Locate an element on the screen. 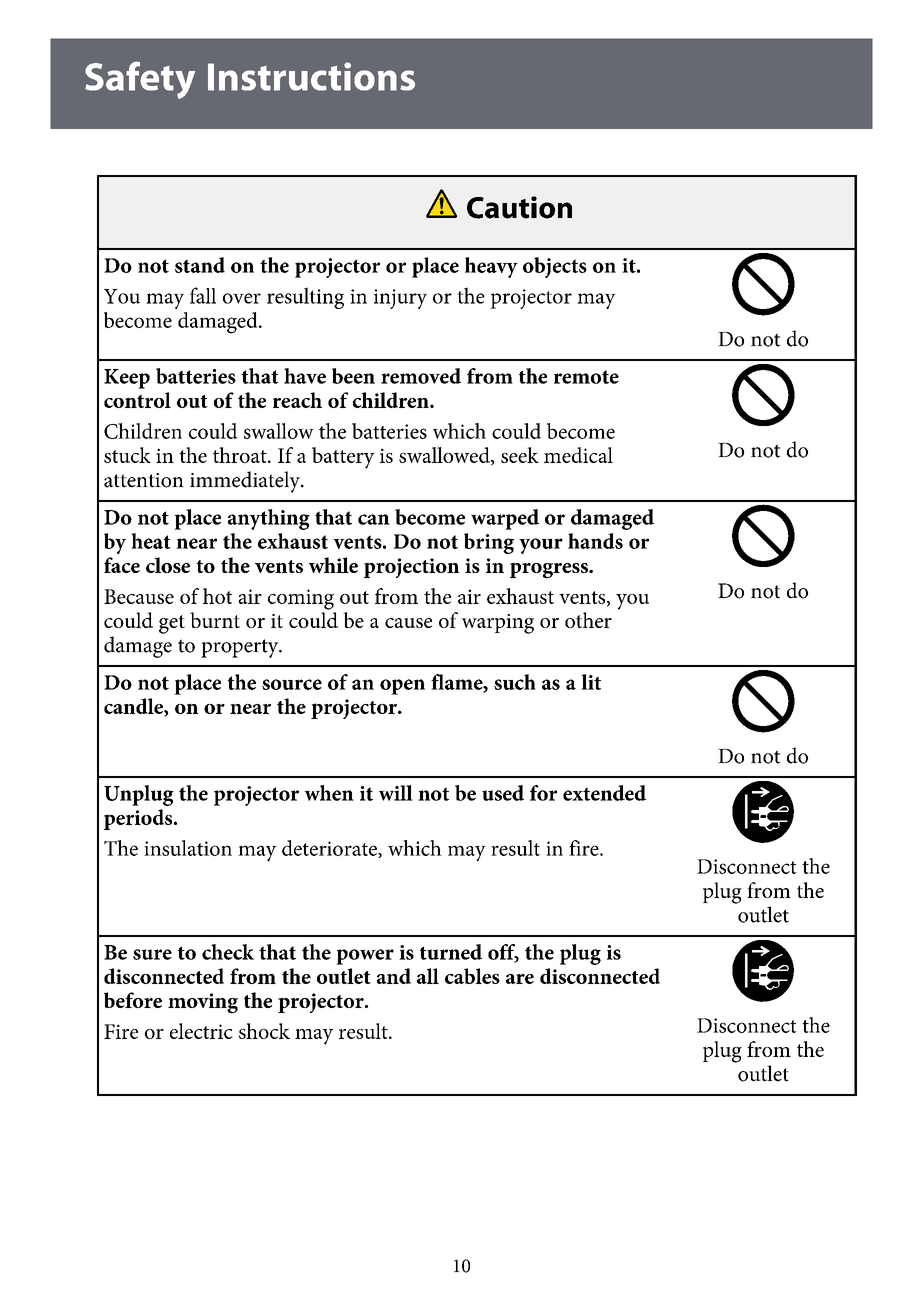 The height and width of the screenshot is (1310, 924). get is located at coordinates (172, 624).
